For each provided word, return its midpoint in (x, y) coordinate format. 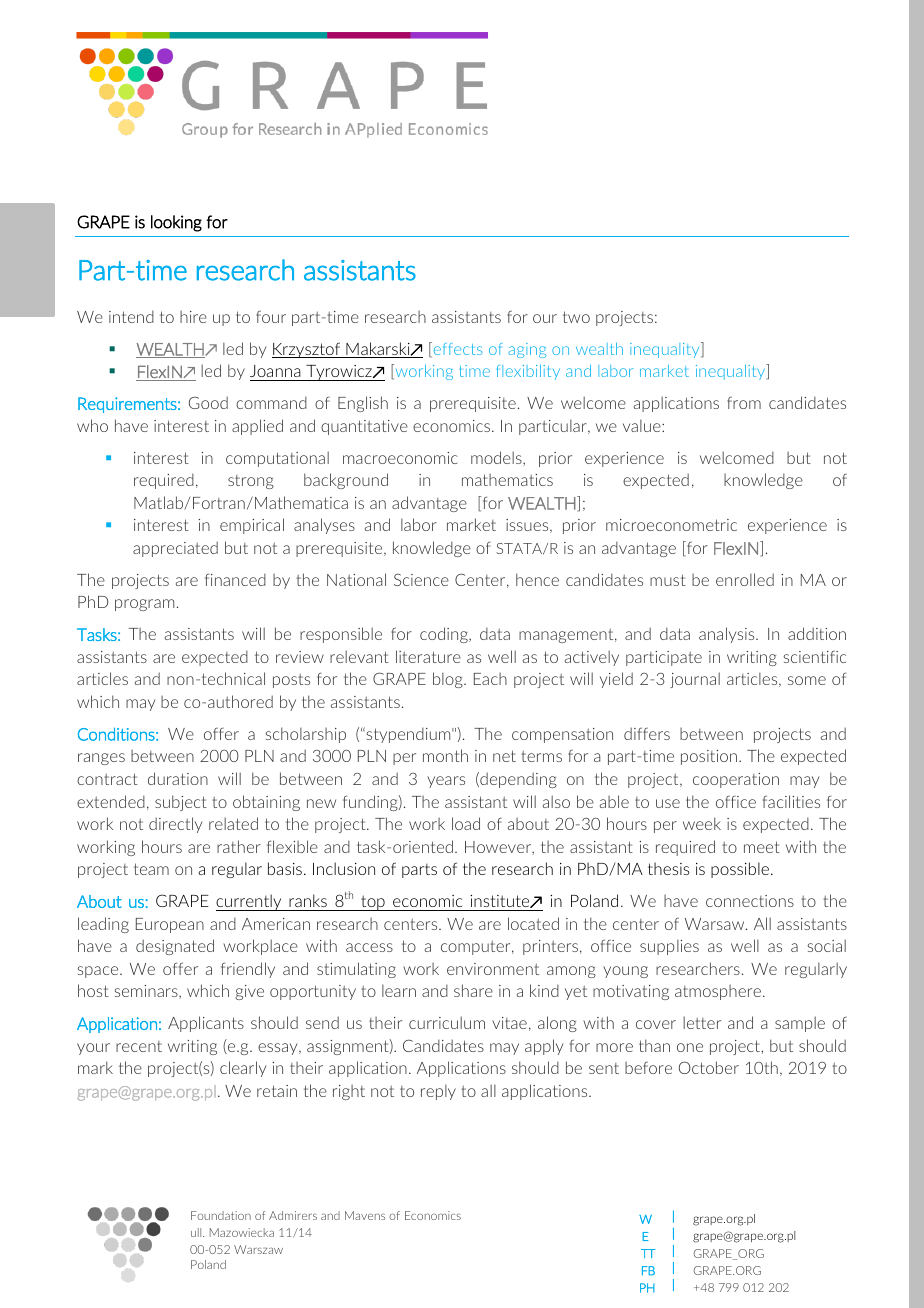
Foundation (221, 1215)
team (151, 869)
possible (740, 870)
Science (421, 580)
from (744, 403)
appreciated (175, 549)
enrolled (745, 579)
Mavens (365, 1215)
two (576, 317)
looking (176, 223)
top (373, 903)
